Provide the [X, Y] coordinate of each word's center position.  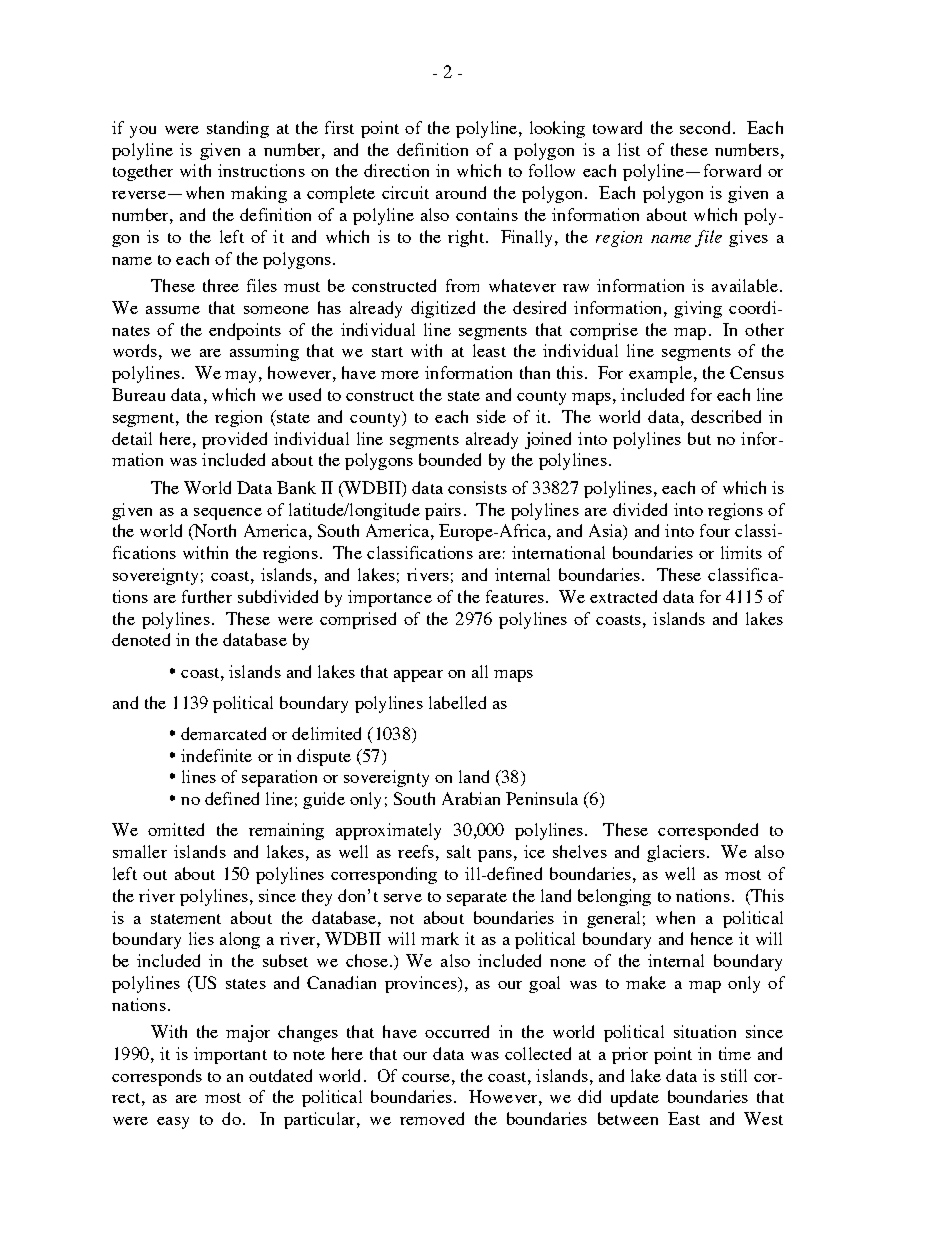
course [426, 1078]
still [734, 1075]
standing [238, 129]
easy [173, 1123]
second [705, 127]
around [461, 192]
